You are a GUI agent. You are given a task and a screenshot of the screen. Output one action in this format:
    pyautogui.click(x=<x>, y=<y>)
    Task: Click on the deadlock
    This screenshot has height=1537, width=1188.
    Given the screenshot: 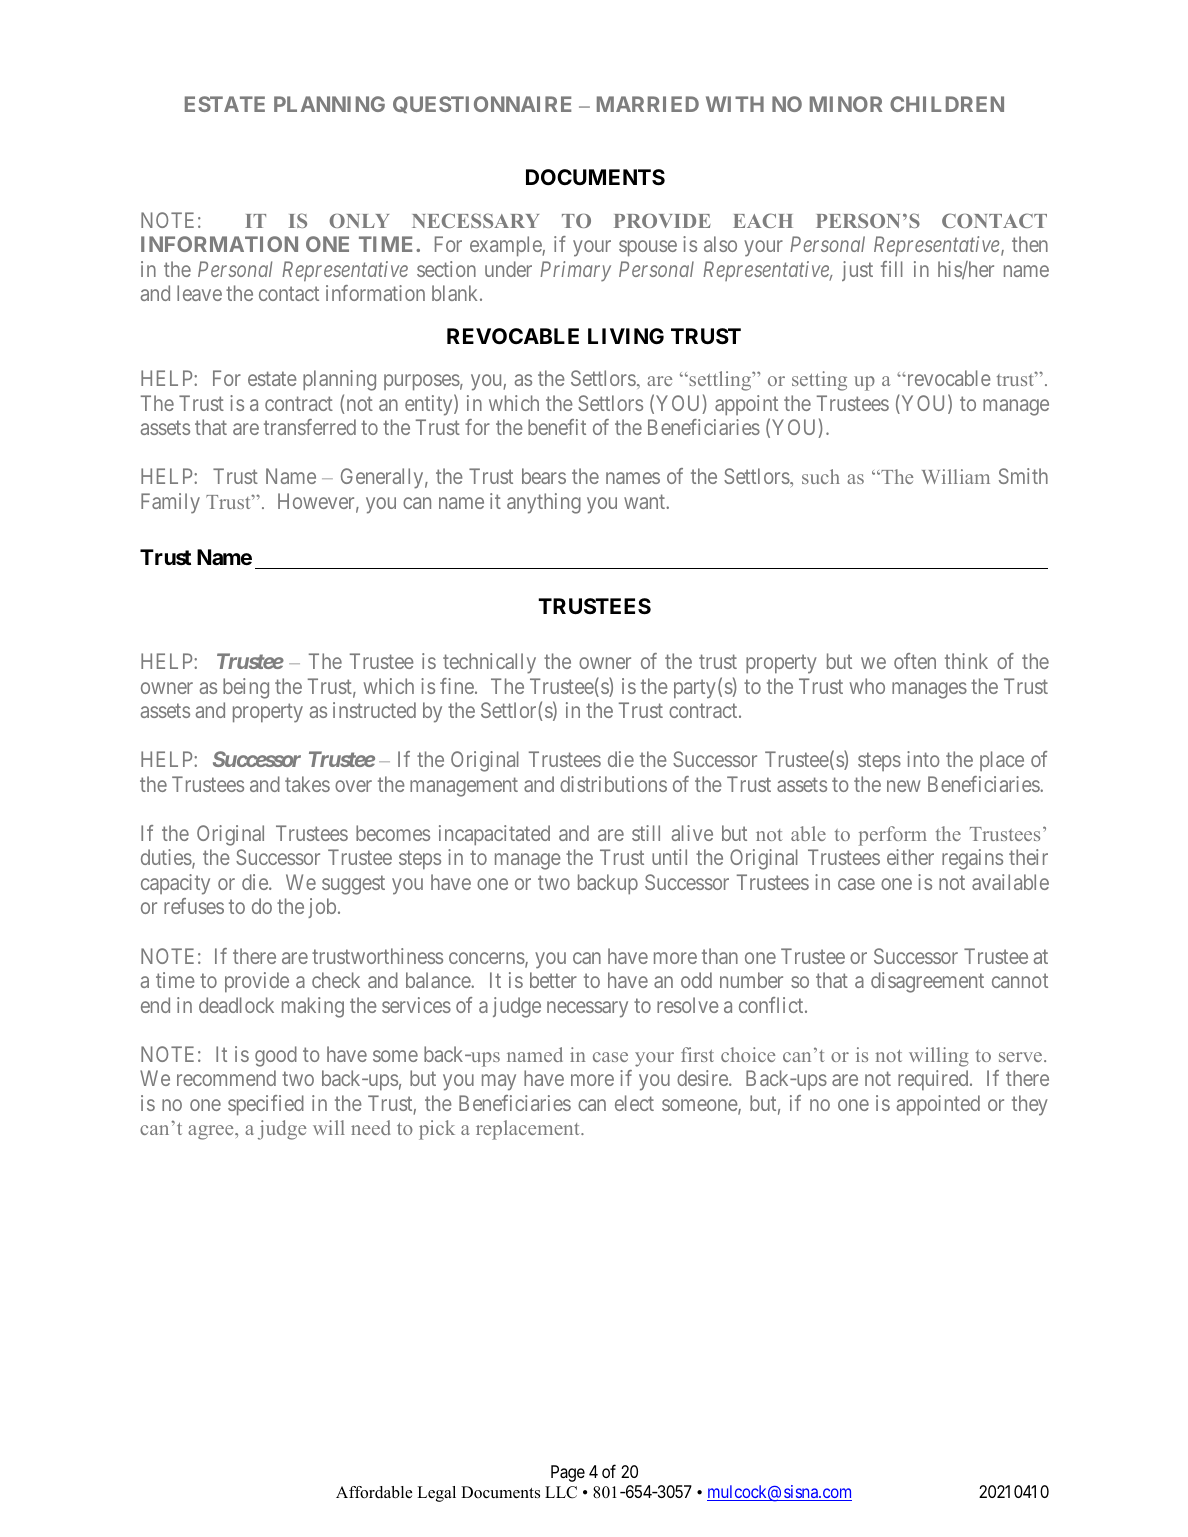 What is the action you would take?
    pyautogui.click(x=236, y=1005)
